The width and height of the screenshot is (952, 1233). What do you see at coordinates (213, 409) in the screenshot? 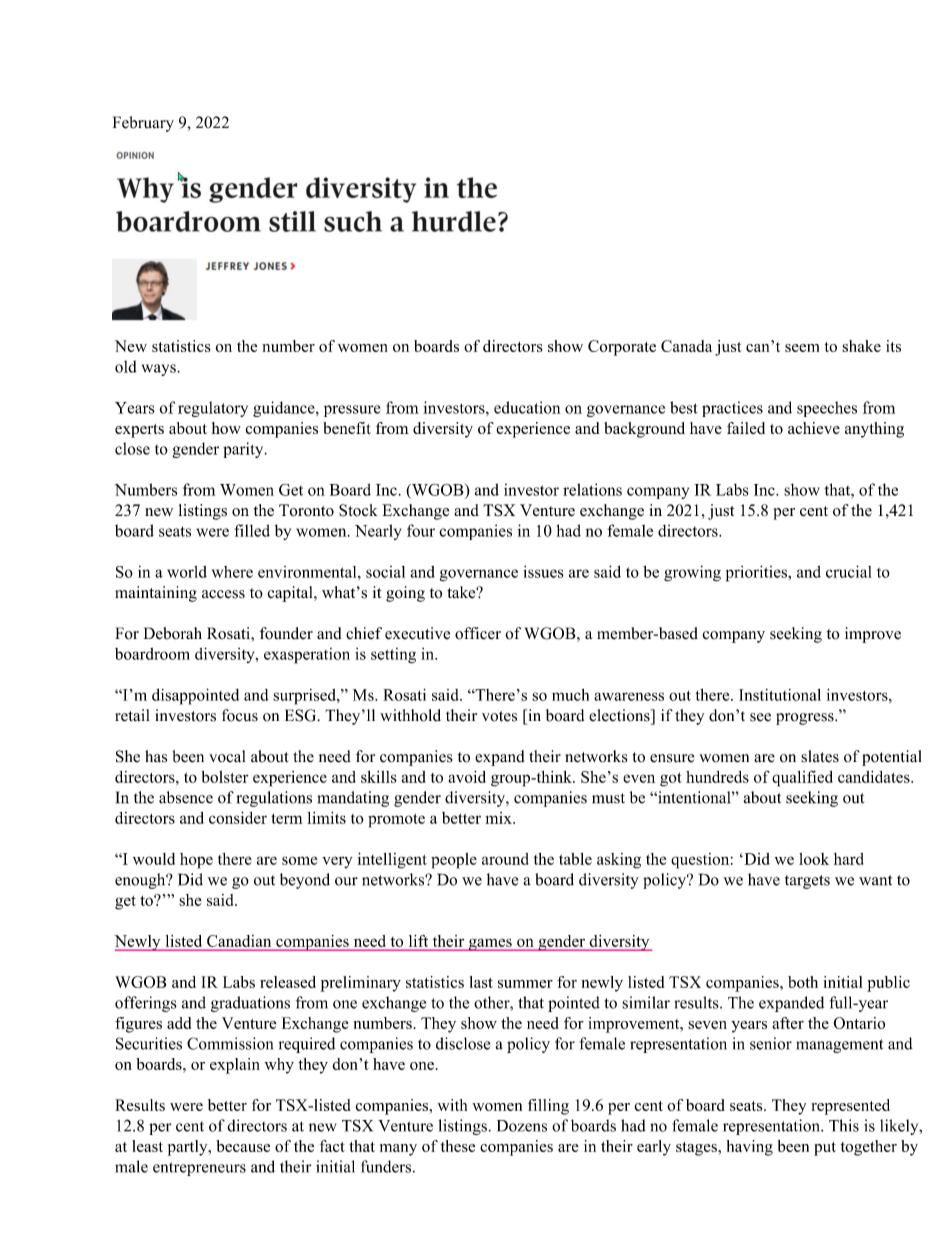
I see `regulatory` at bounding box center [213, 409].
